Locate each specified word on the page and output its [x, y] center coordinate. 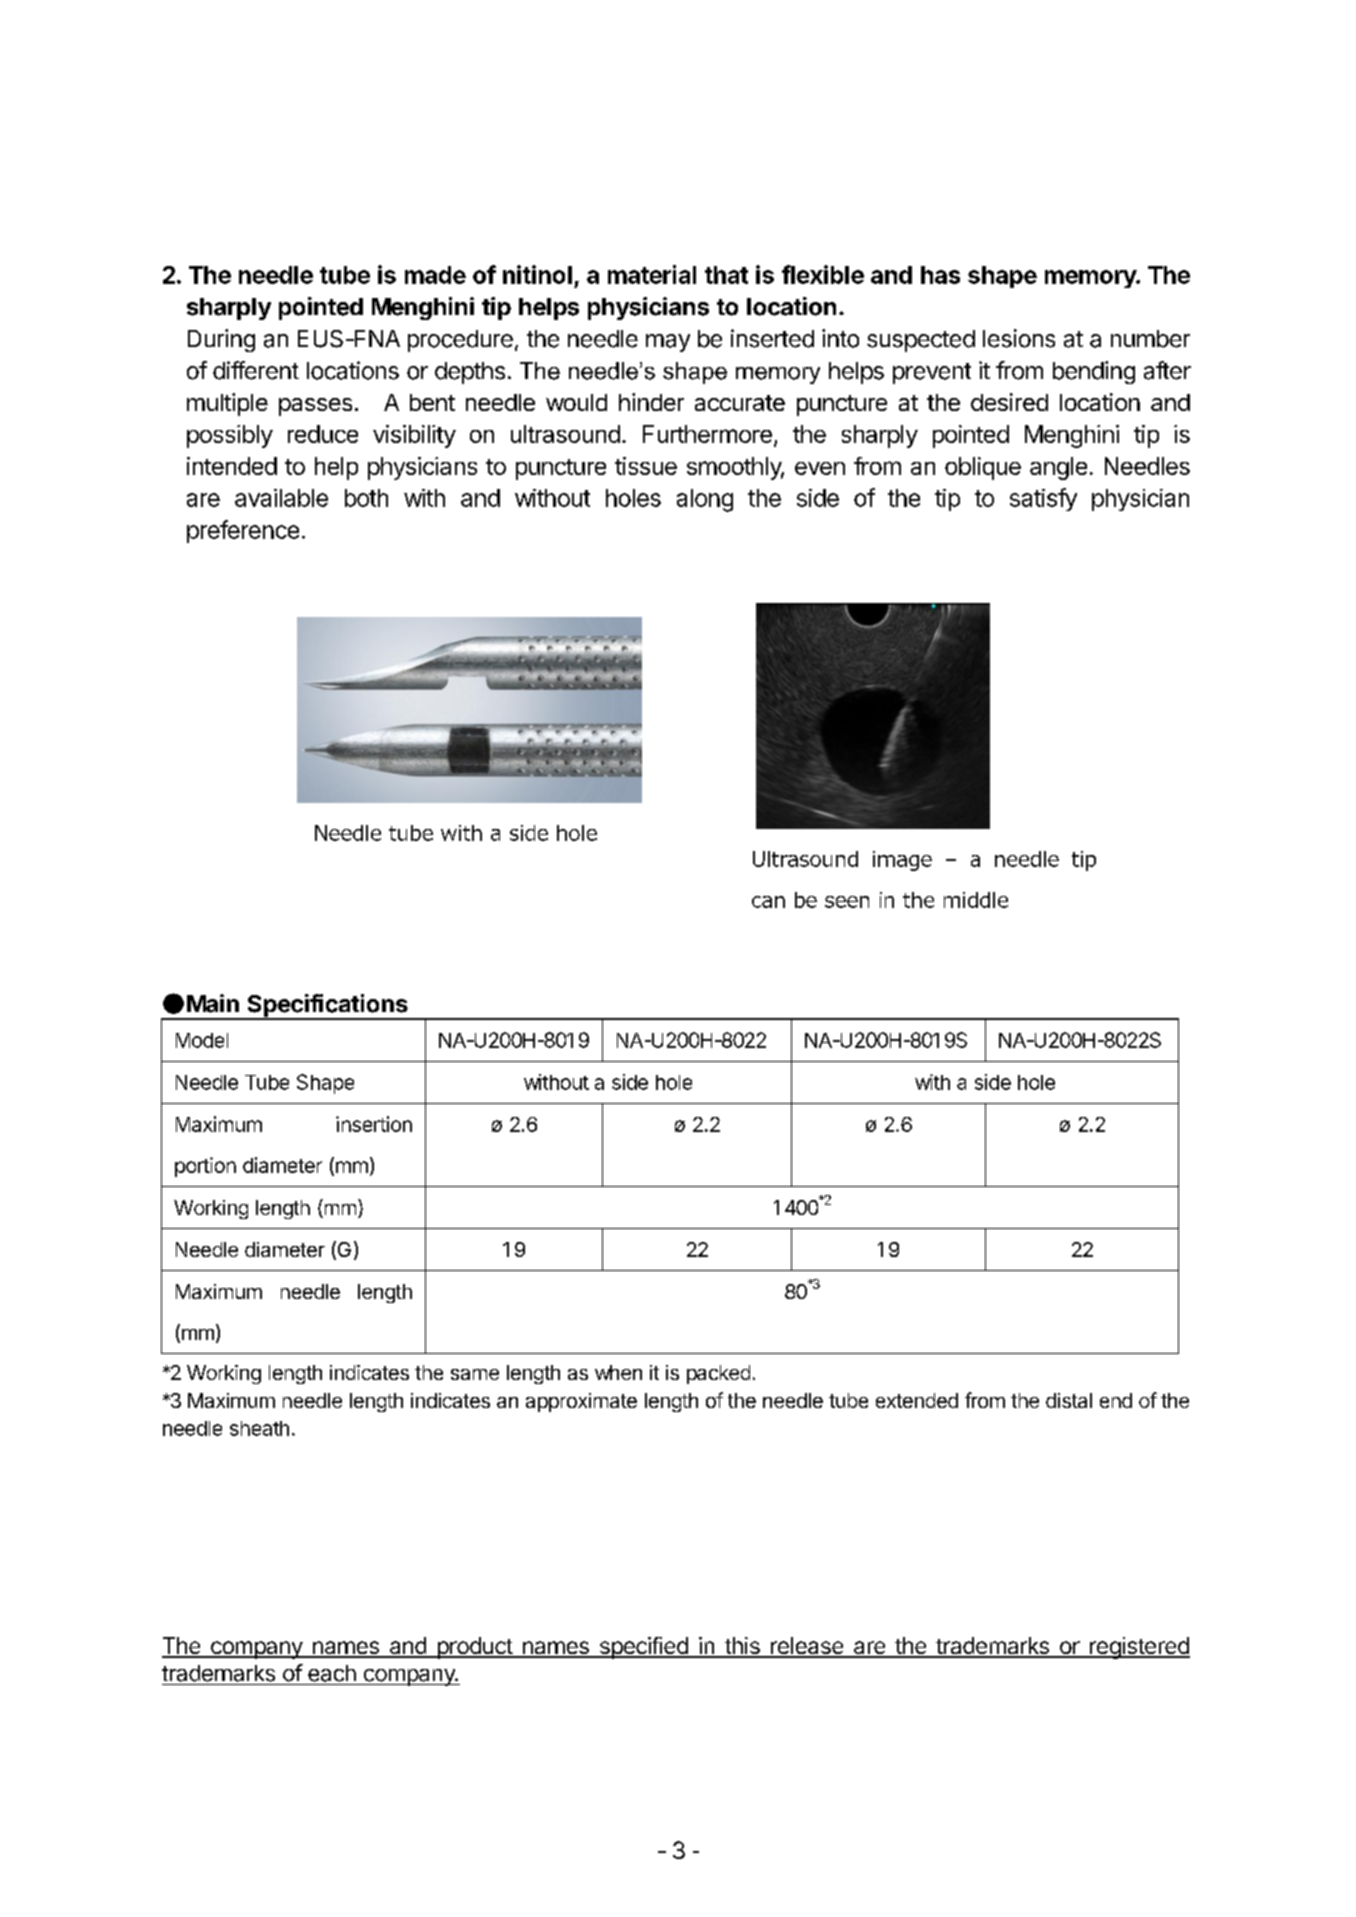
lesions [1019, 338]
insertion [374, 1124]
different [256, 370]
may [668, 343]
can [768, 902]
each [332, 1673]
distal [1069, 1400]
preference [243, 531]
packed [718, 1374]
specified [643, 1648]
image [902, 861]
